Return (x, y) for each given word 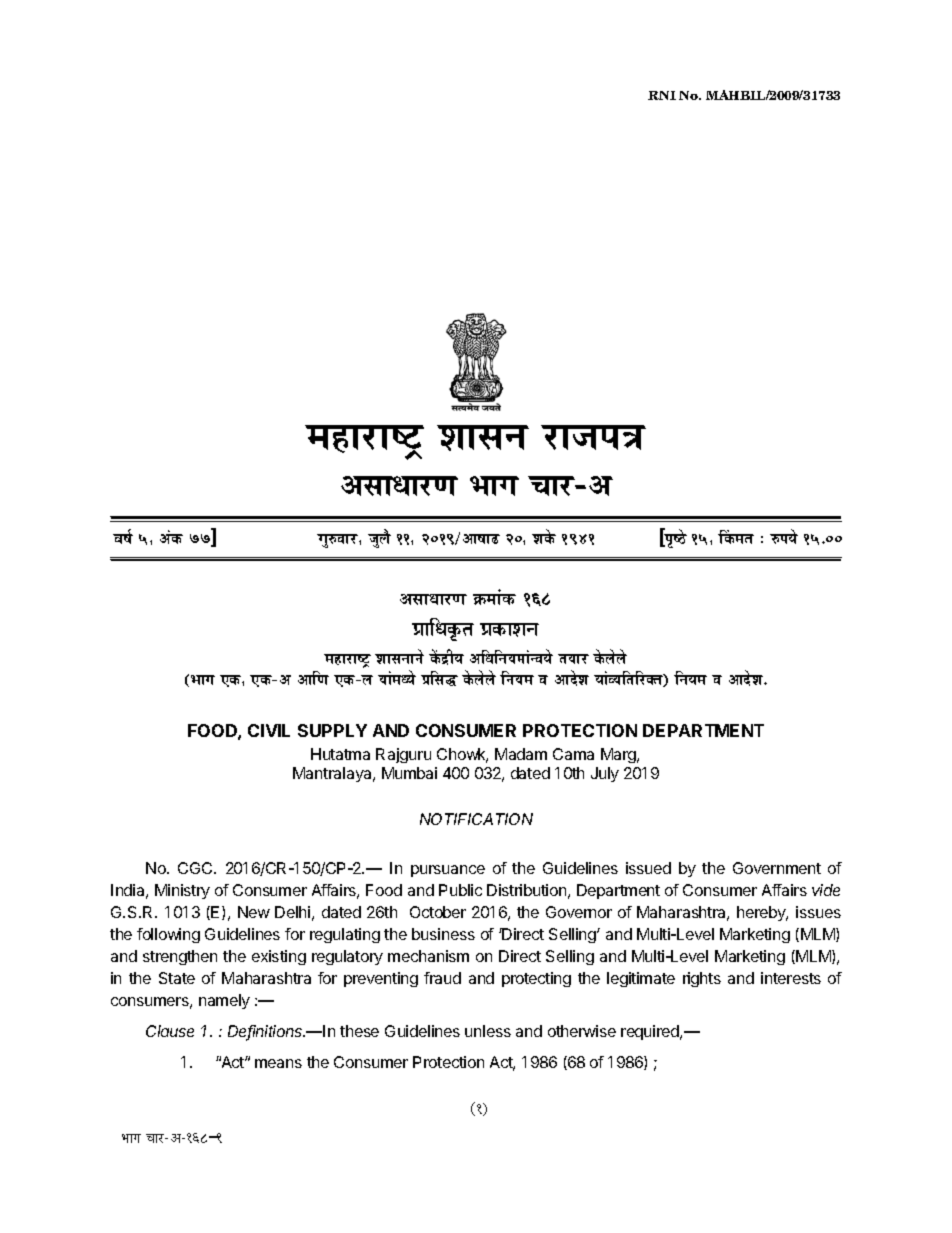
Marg (619, 755)
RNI (662, 95)
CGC (196, 868)
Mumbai (409, 773)
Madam (521, 754)
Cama (573, 754)
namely (224, 1001)
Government (777, 868)
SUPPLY (332, 730)
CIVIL (269, 730)
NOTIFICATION (476, 819)
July (605, 774)
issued (648, 868)
